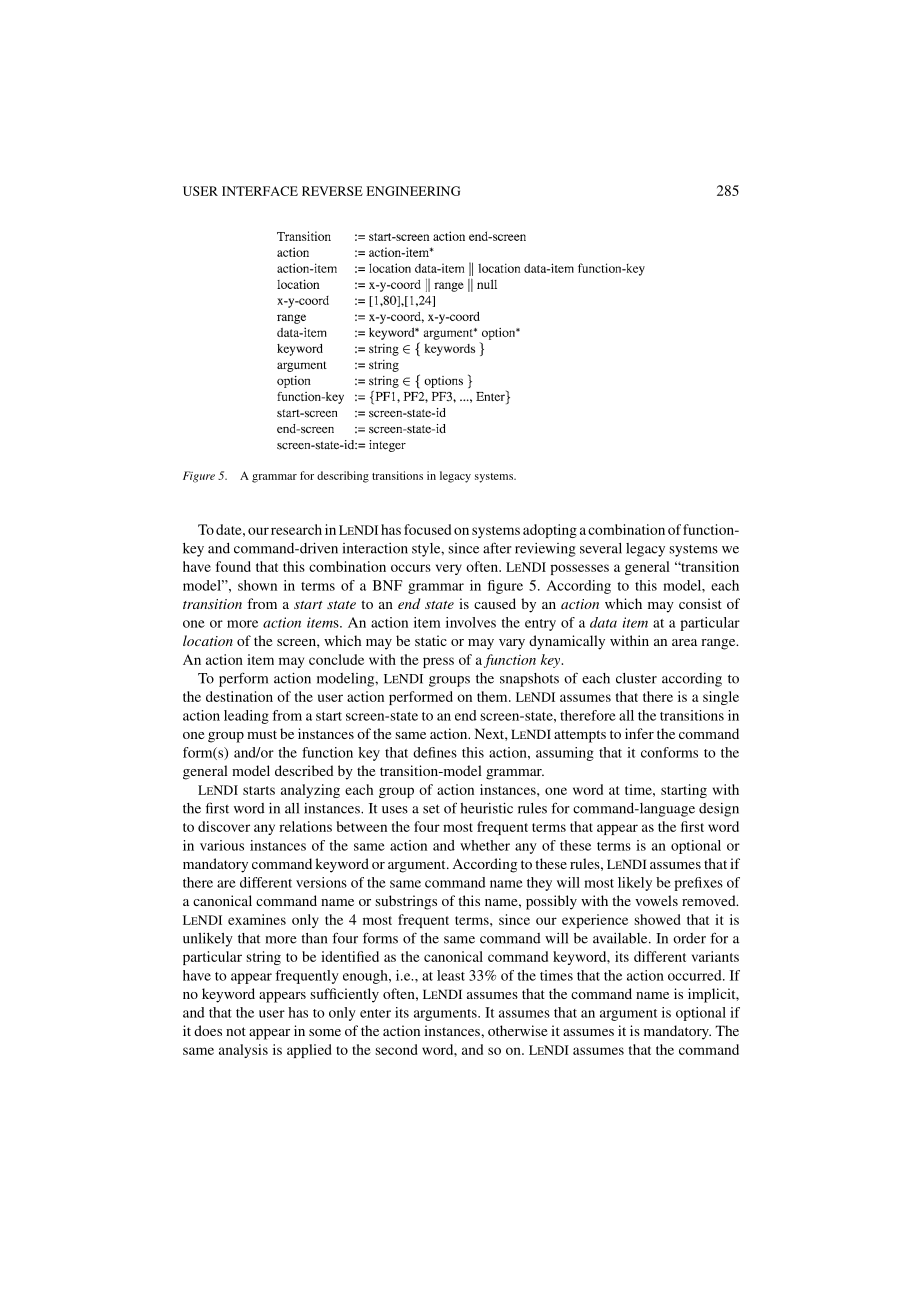 This screenshot has width=924, height=1308. I want to click on REVERSE, so click(332, 191).
